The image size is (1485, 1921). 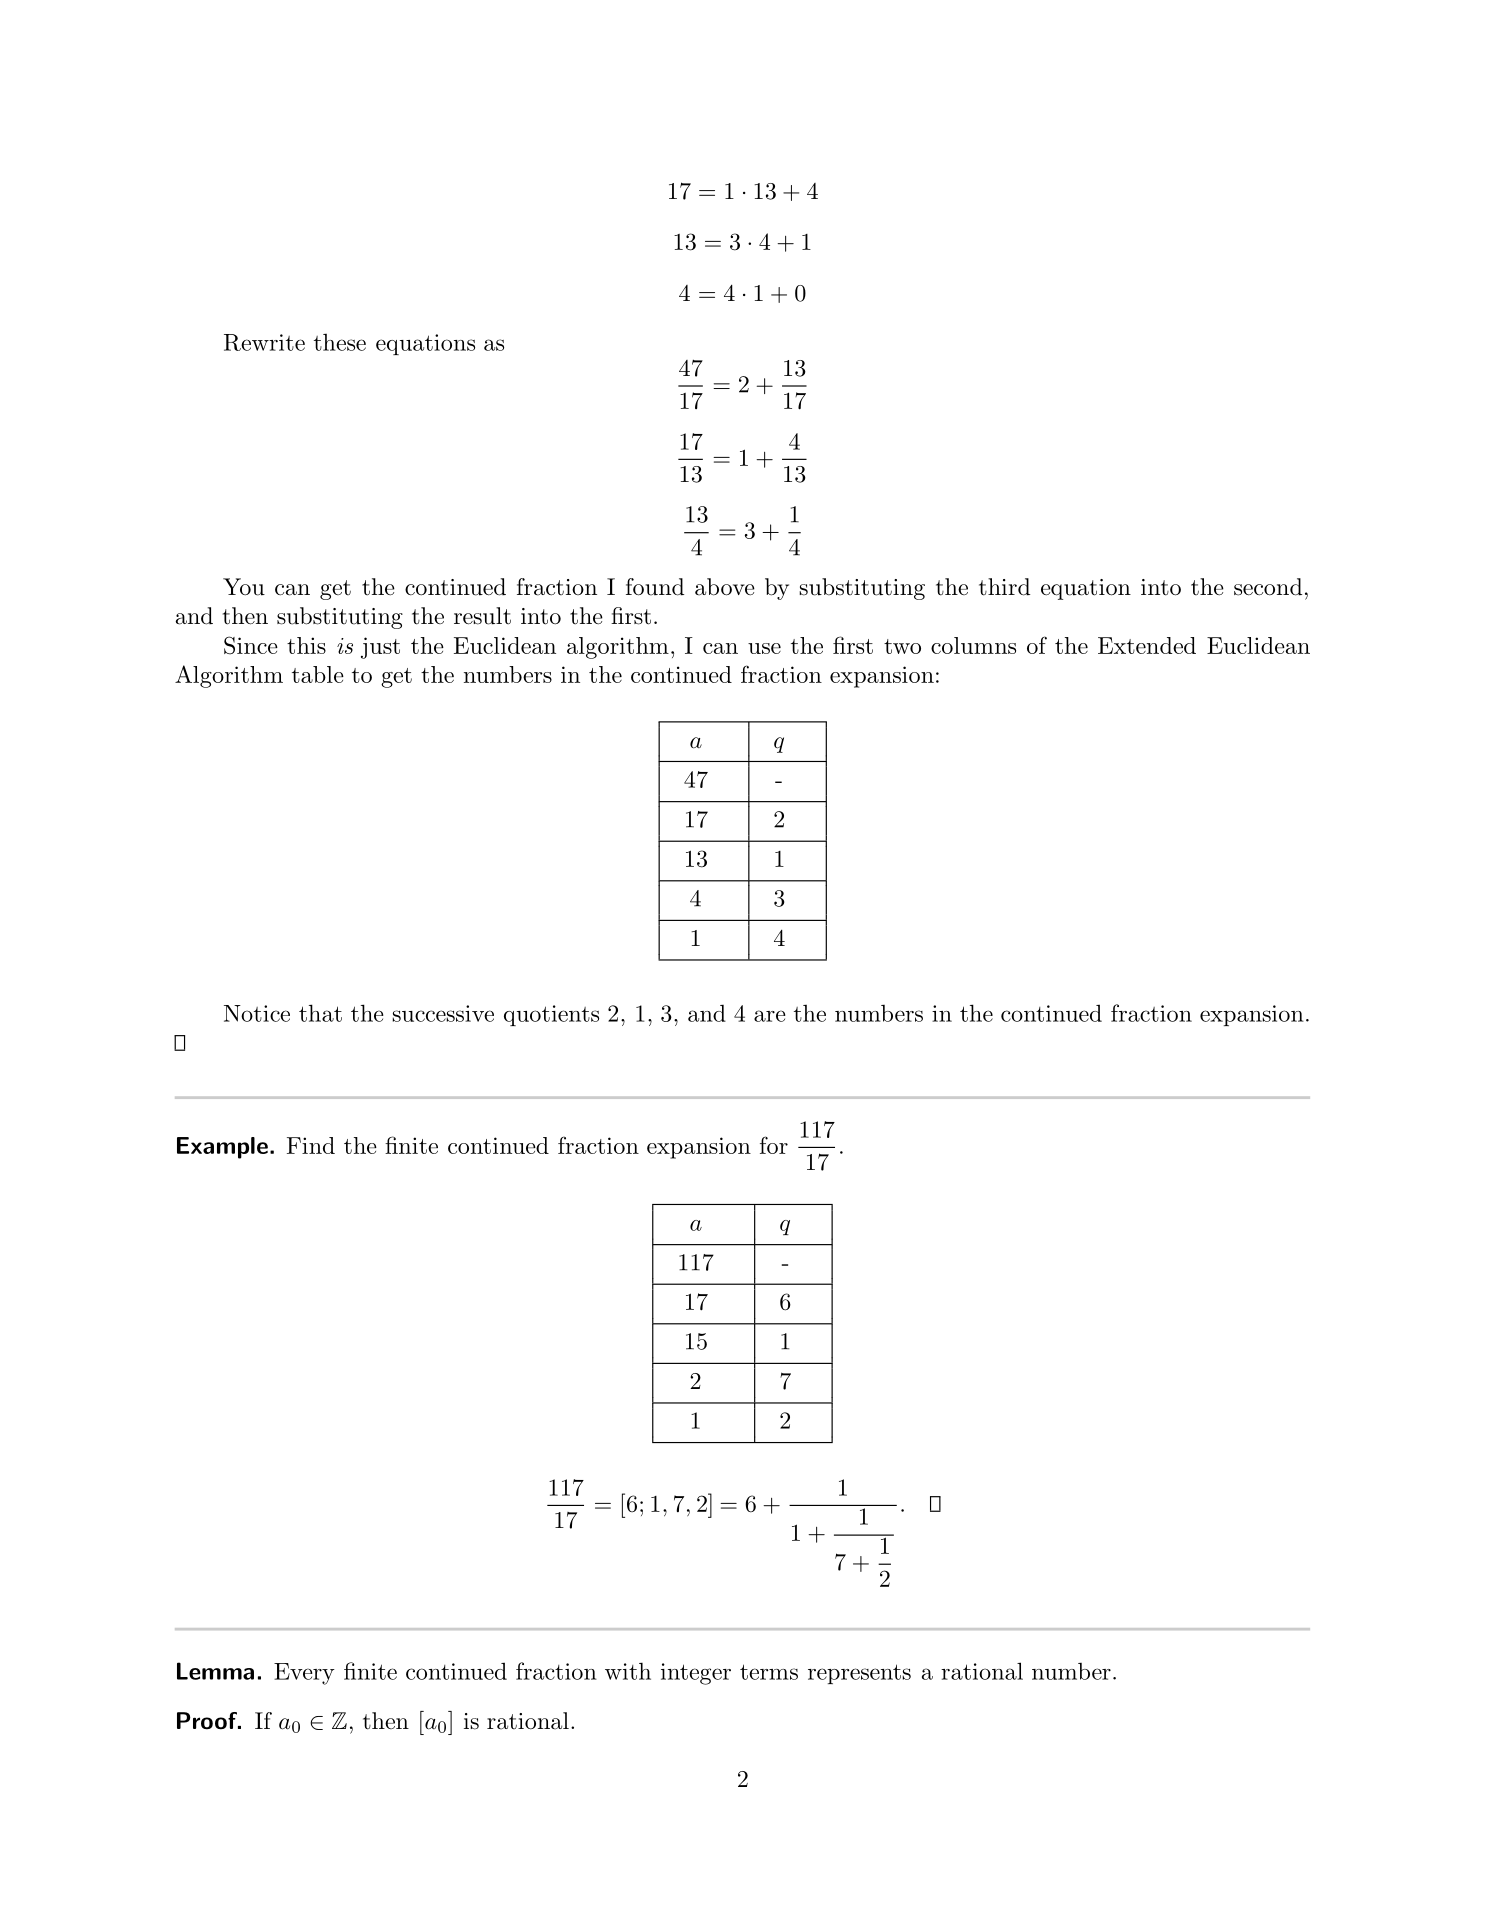 I want to click on these, so click(x=340, y=342).
